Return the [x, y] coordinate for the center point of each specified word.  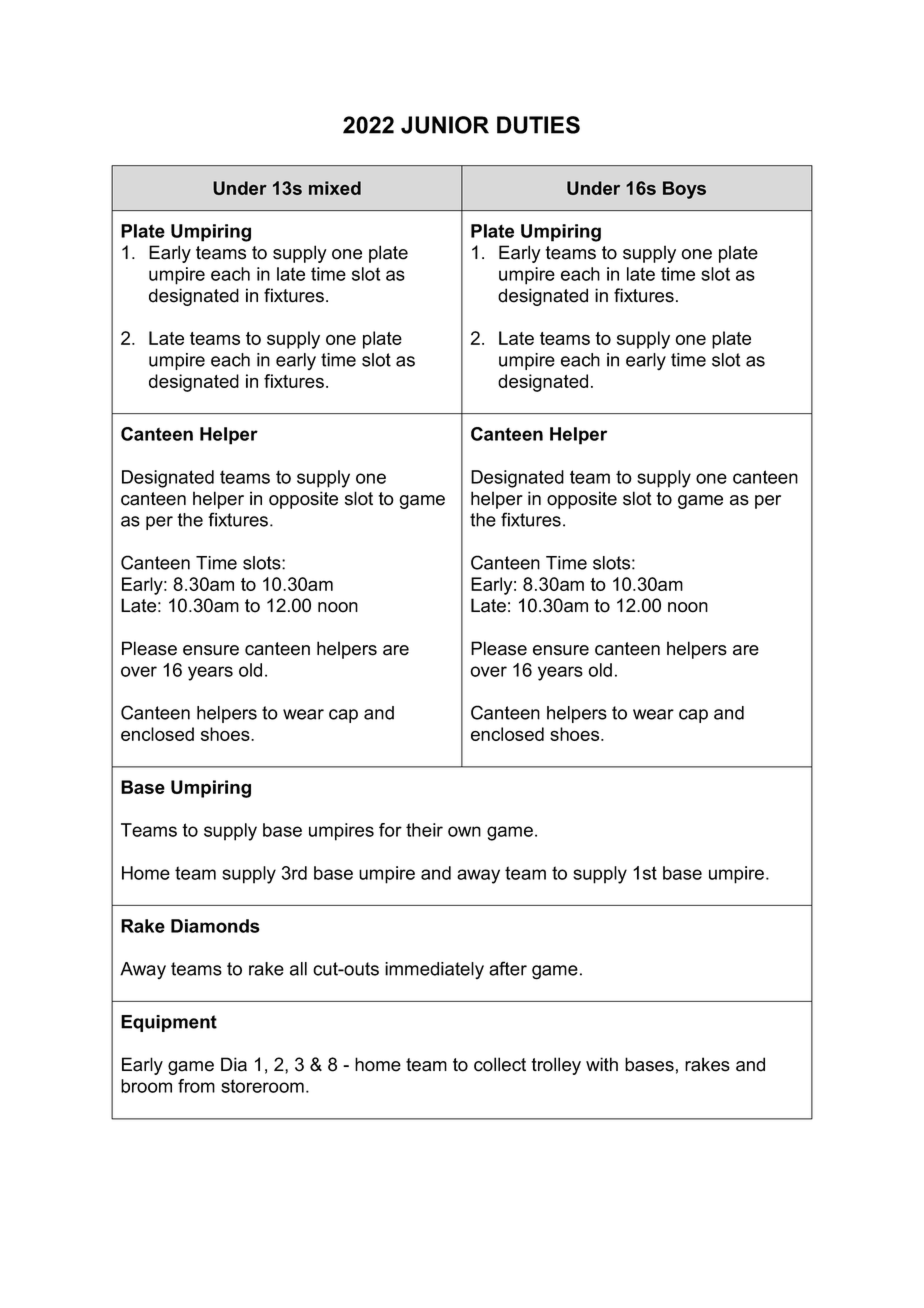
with [602, 1064]
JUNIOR [445, 125]
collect [500, 1064]
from [196, 1086]
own [464, 831]
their [424, 830]
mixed [335, 188]
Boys [684, 190]
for [390, 830]
